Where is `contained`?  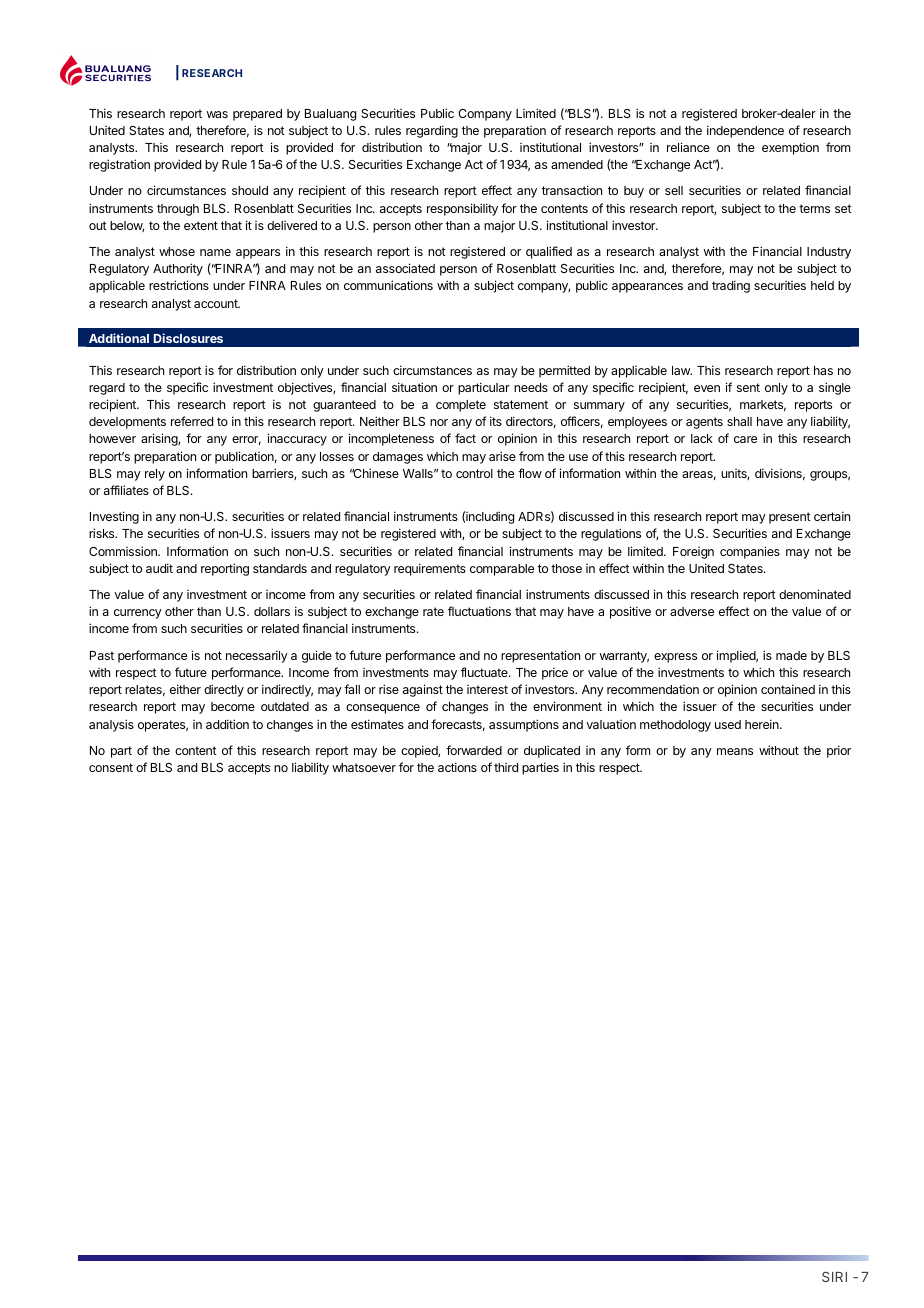 contained is located at coordinates (788, 689).
